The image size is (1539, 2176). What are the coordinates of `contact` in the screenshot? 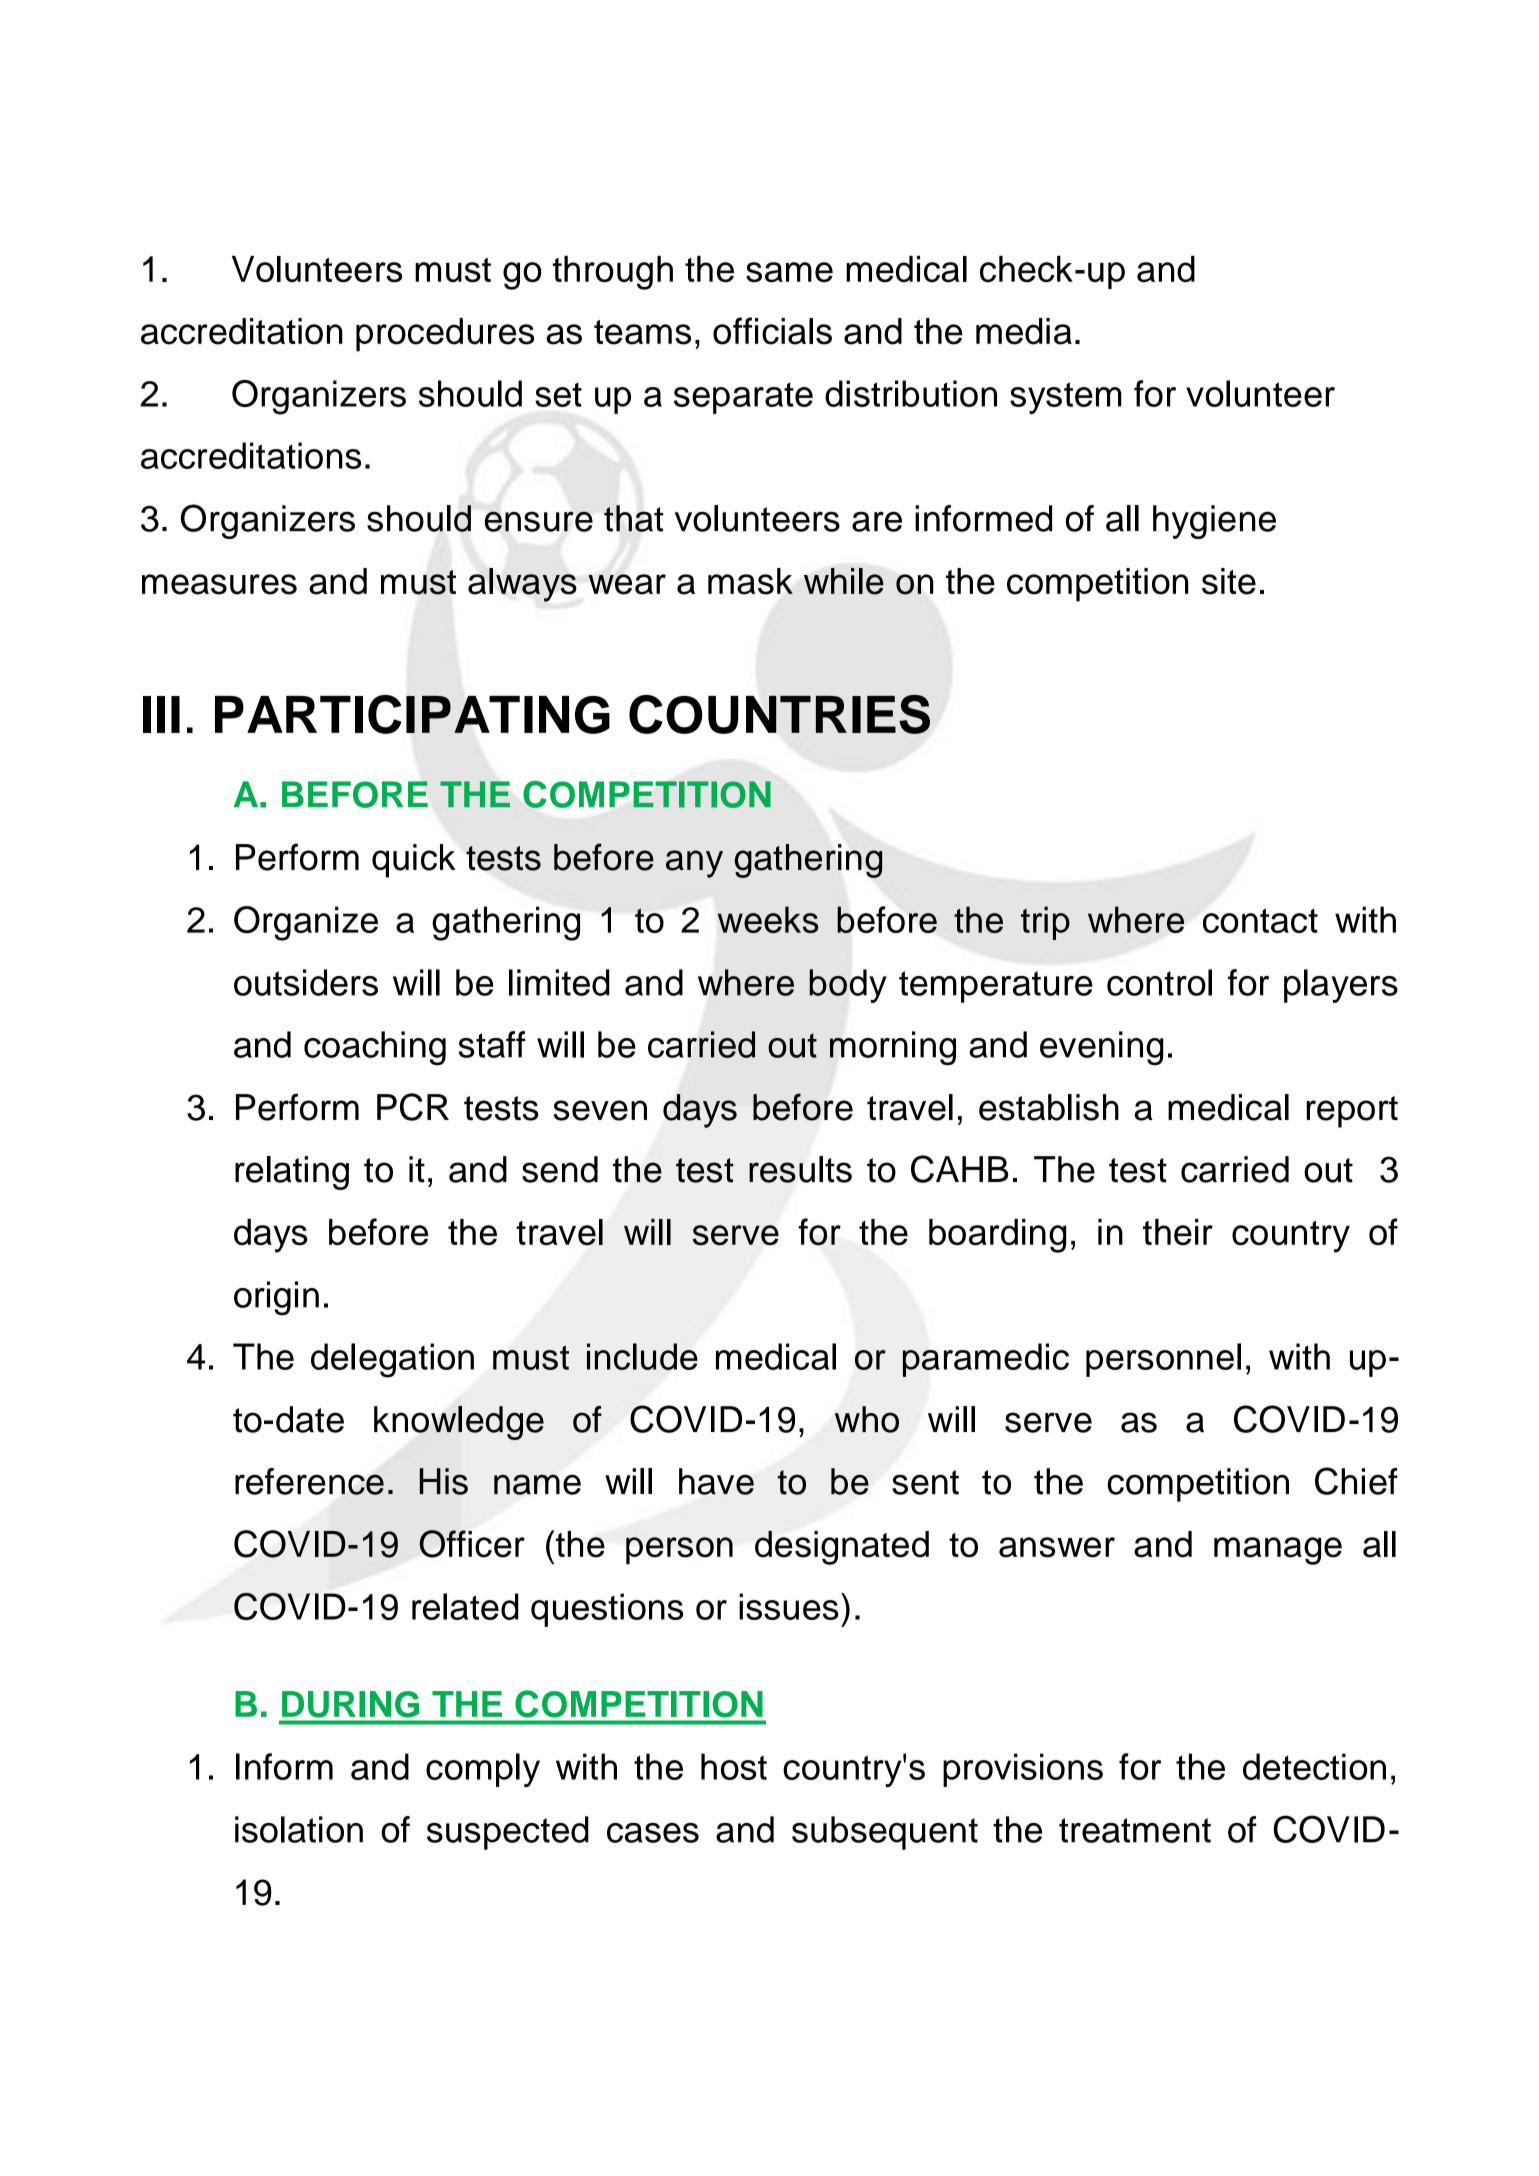 It's located at (1260, 920).
